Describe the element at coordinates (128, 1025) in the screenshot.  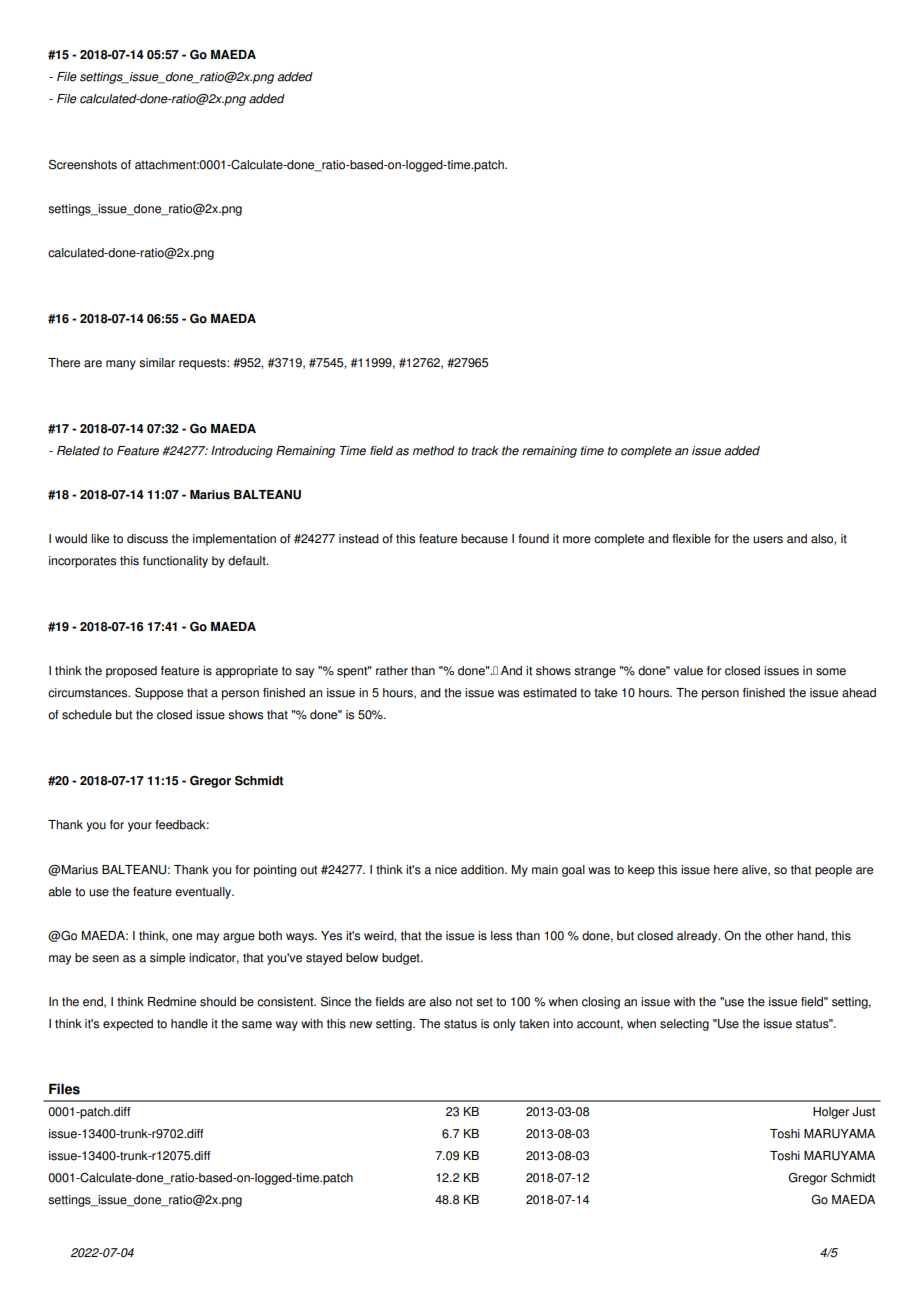
I see `expected` at that location.
